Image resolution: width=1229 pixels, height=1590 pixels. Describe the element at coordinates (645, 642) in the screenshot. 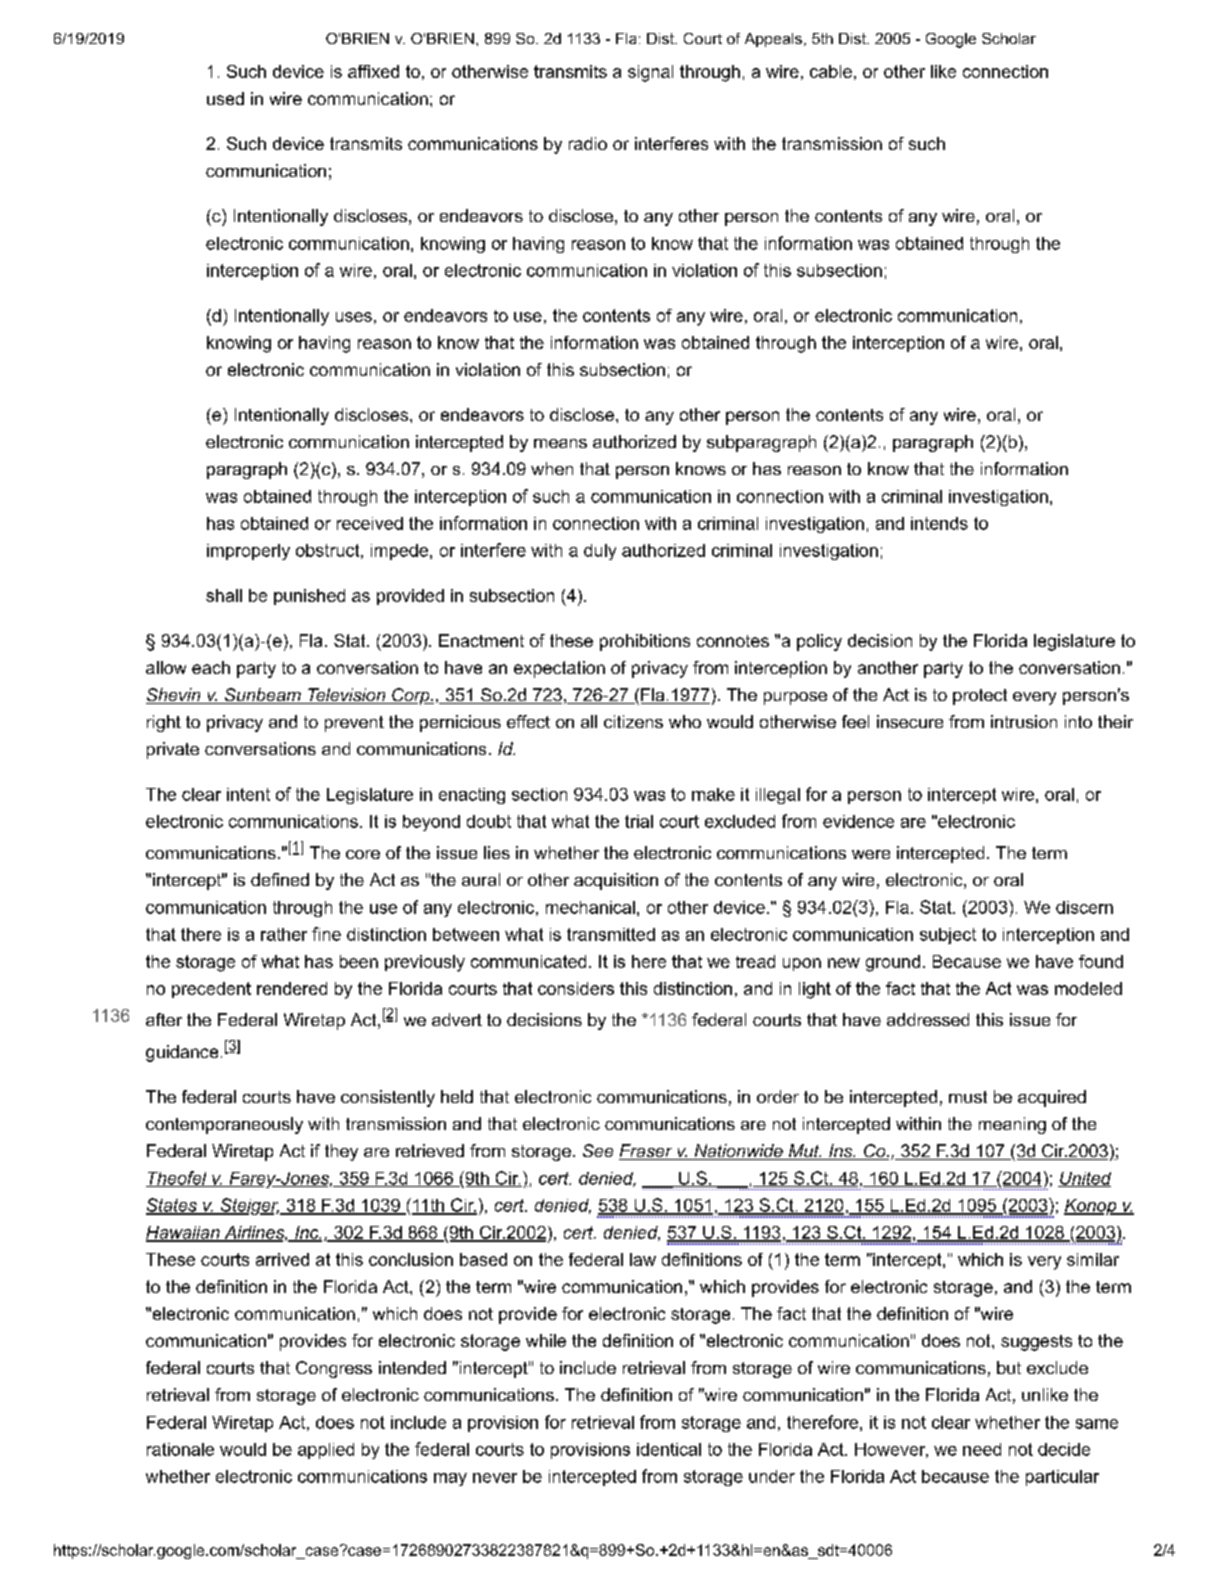

I see `prohibitions` at that location.
